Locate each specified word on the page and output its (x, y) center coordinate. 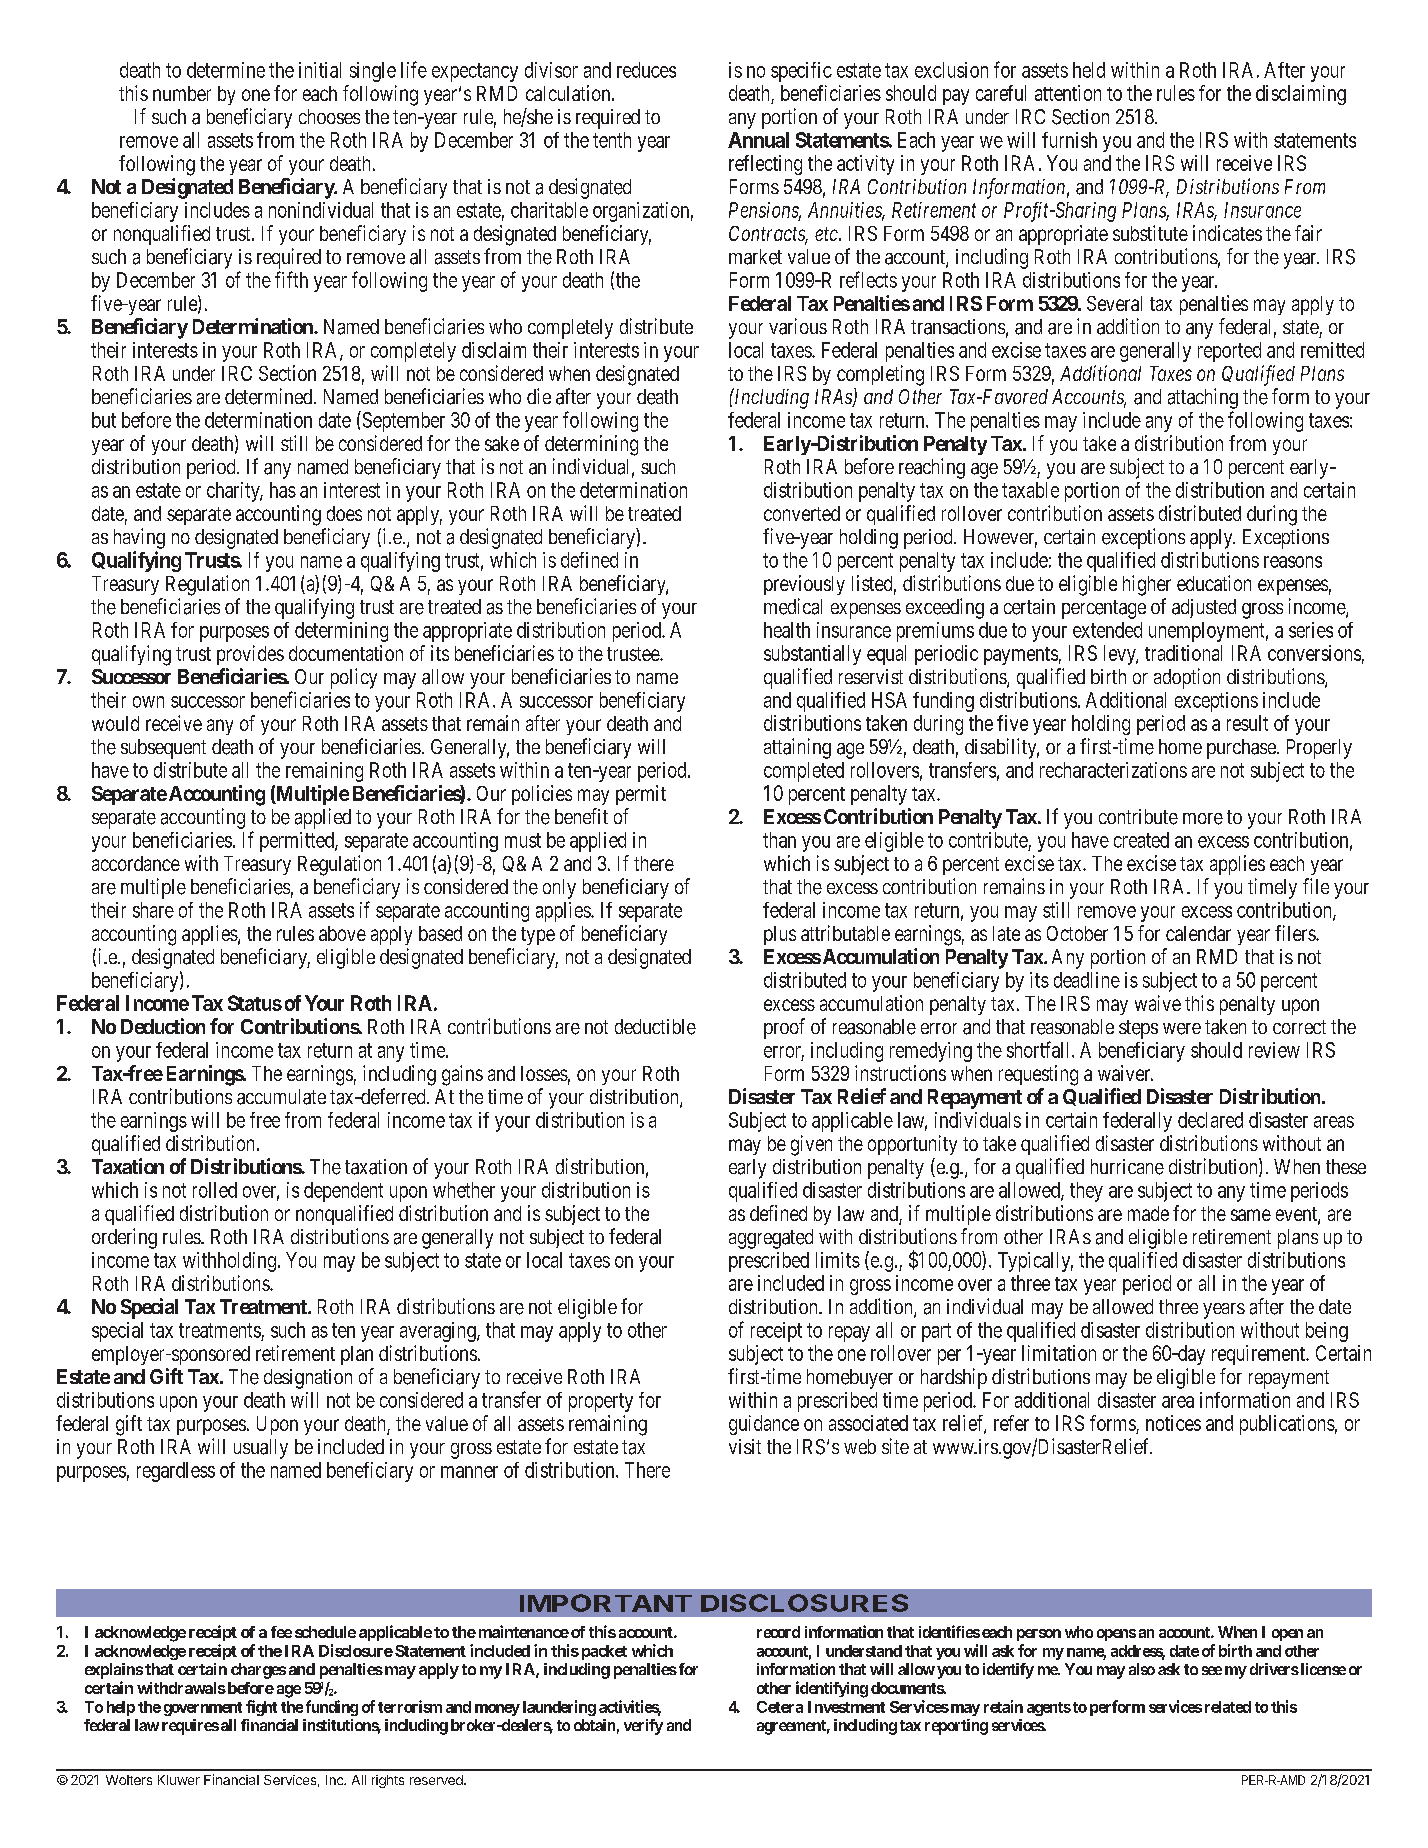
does (344, 513)
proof (784, 1028)
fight (261, 1708)
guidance (764, 1425)
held (1089, 70)
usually (261, 1449)
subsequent (163, 749)
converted (802, 513)
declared (1210, 1120)
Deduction (163, 1026)
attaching (1203, 398)
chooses (329, 116)
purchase (1241, 749)
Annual (758, 140)
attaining (797, 748)
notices (1173, 1423)
